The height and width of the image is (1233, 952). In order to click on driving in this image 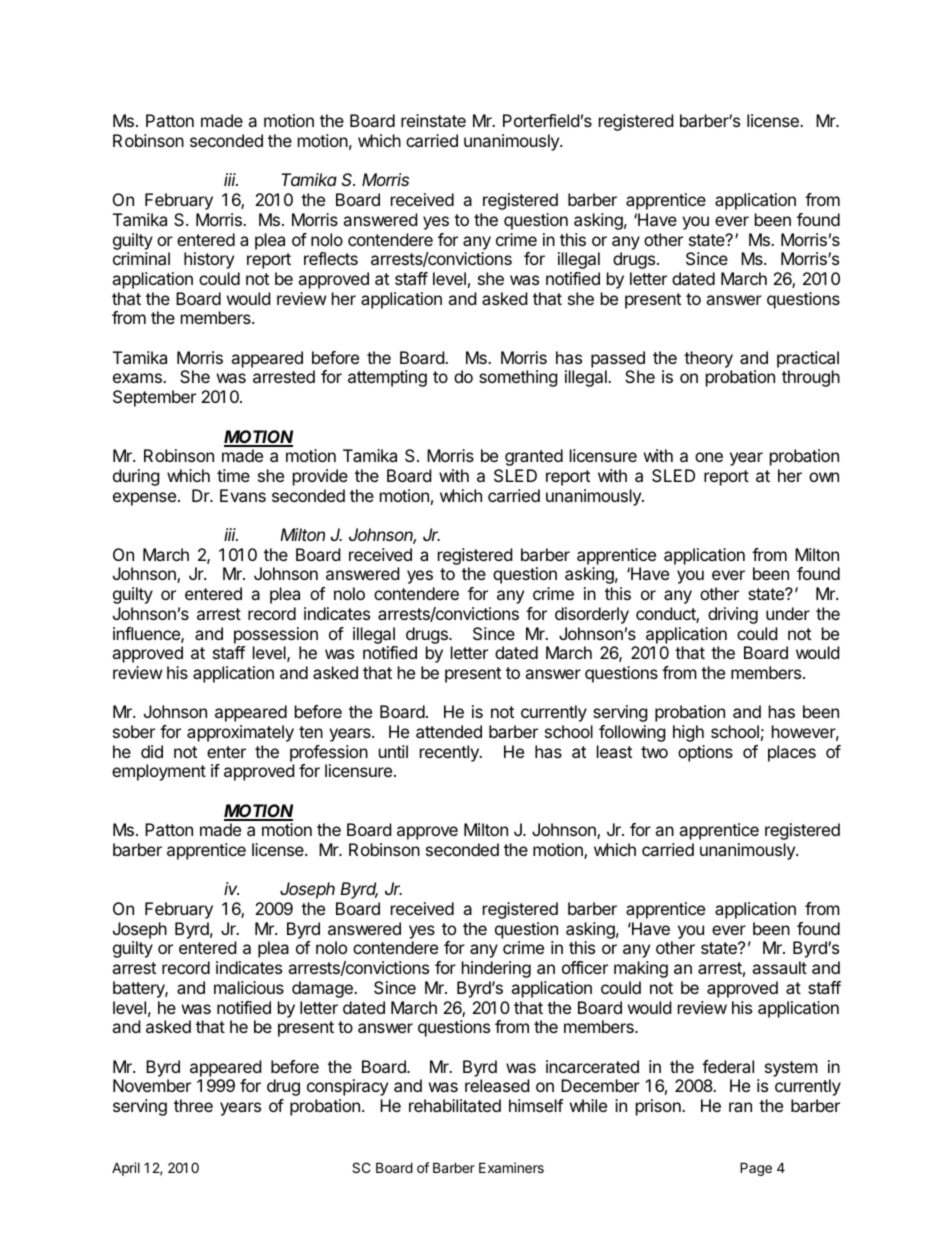, I will do `click(733, 615)`.
